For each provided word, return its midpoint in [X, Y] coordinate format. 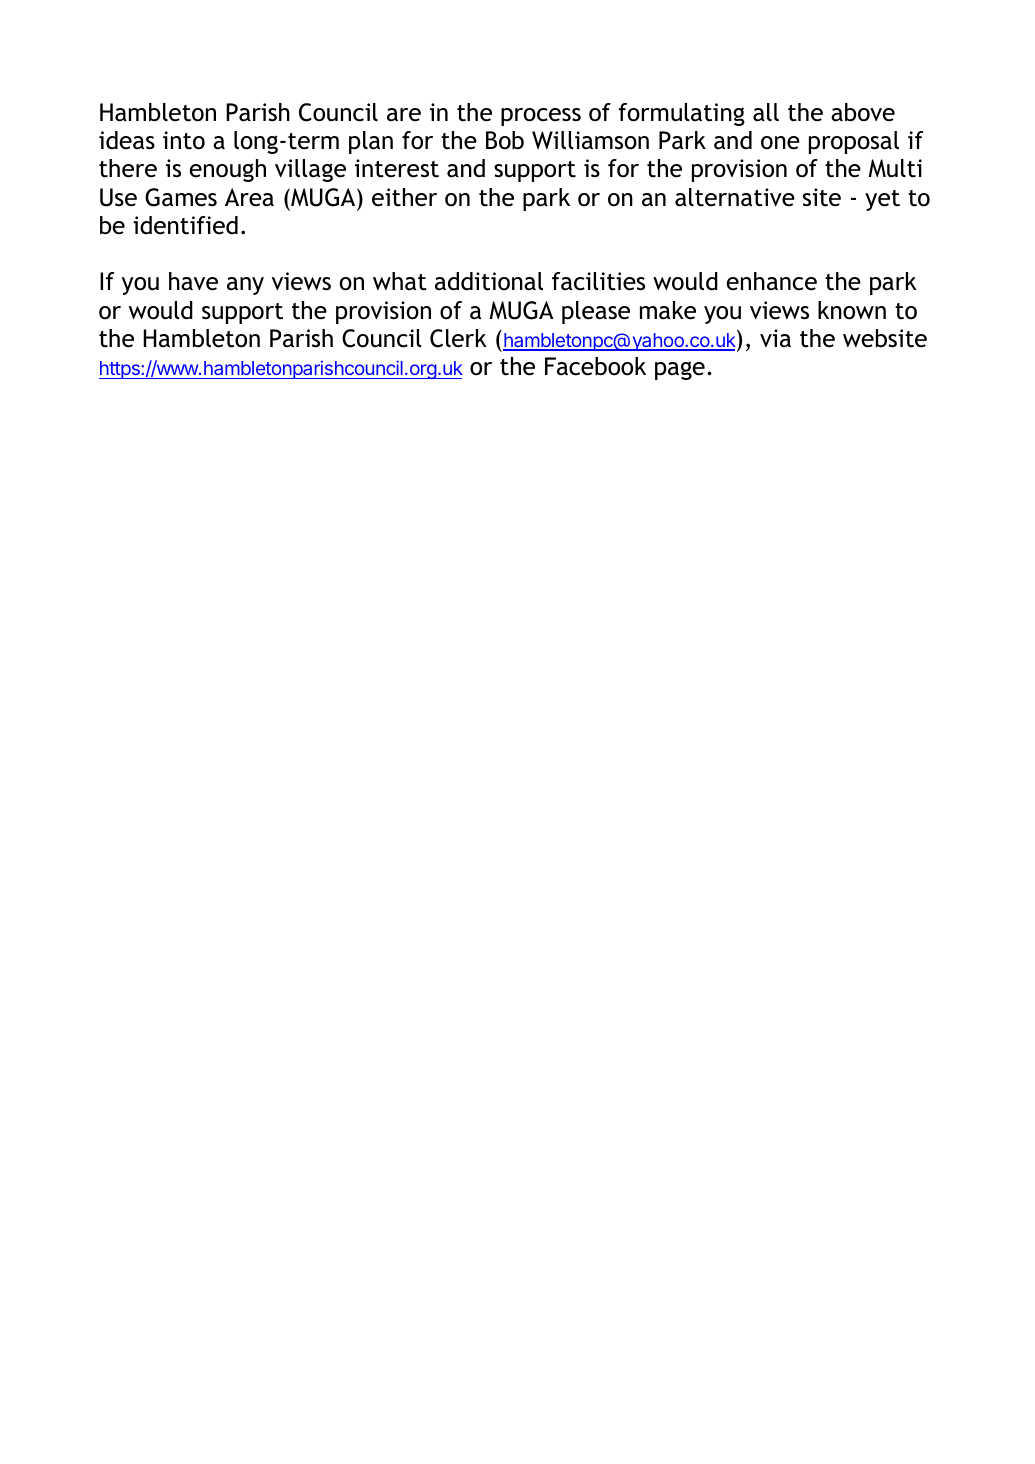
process [541, 117]
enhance [771, 281]
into [184, 140]
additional [489, 281]
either [404, 197]
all [766, 112]
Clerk [458, 338]
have [193, 281]
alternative [735, 197]
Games [181, 197]
